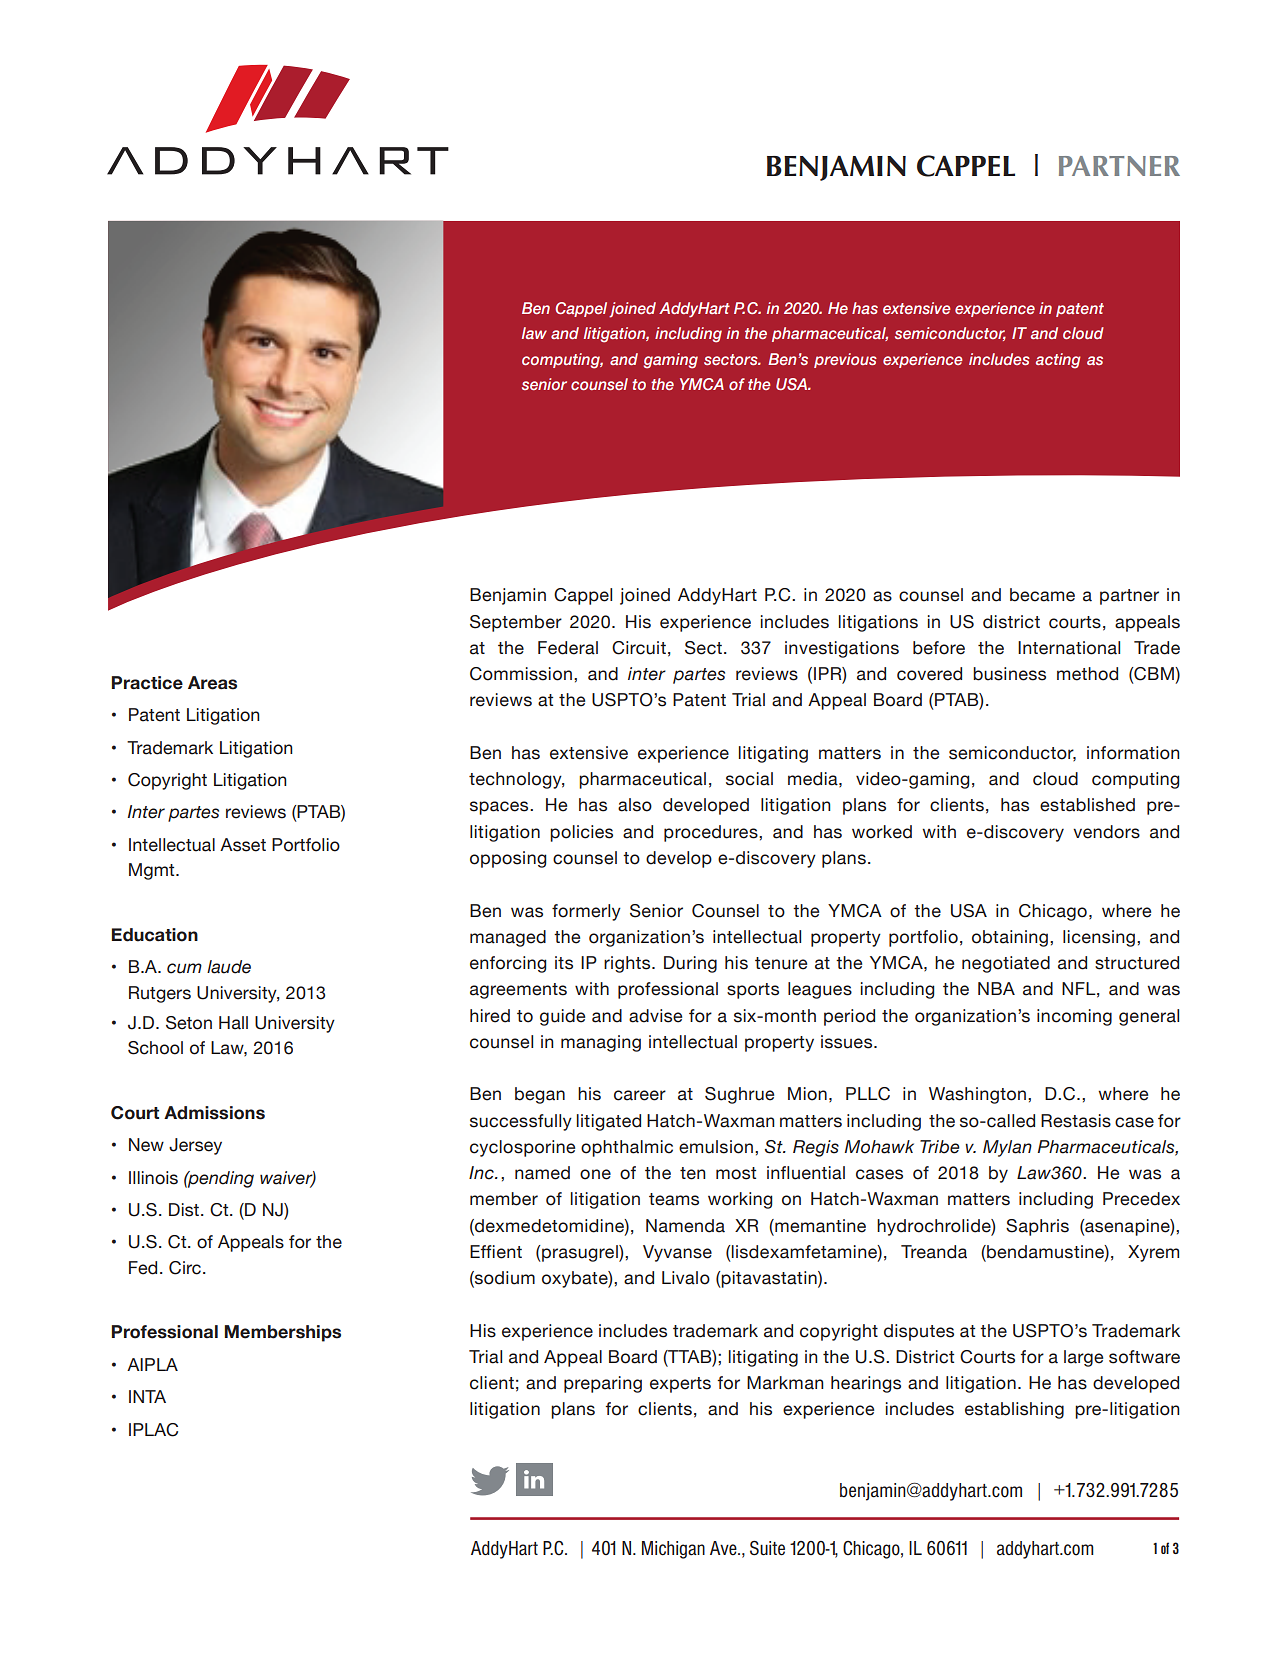 This screenshot has width=1285, height=1663. What do you see at coordinates (229, 967) in the screenshot?
I see `laude` at bounding box center [229, 967].
